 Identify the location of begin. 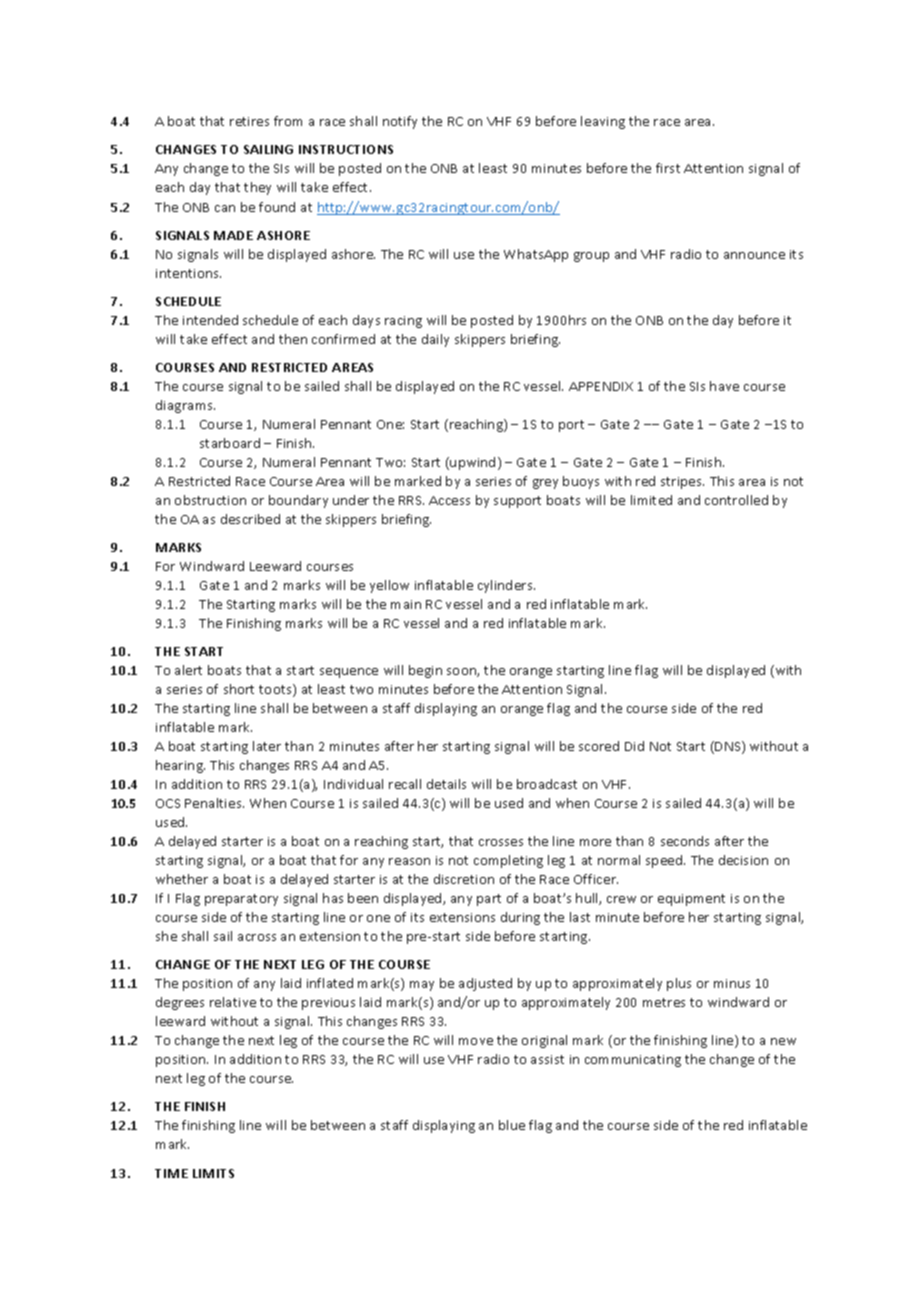
(425, 671).
